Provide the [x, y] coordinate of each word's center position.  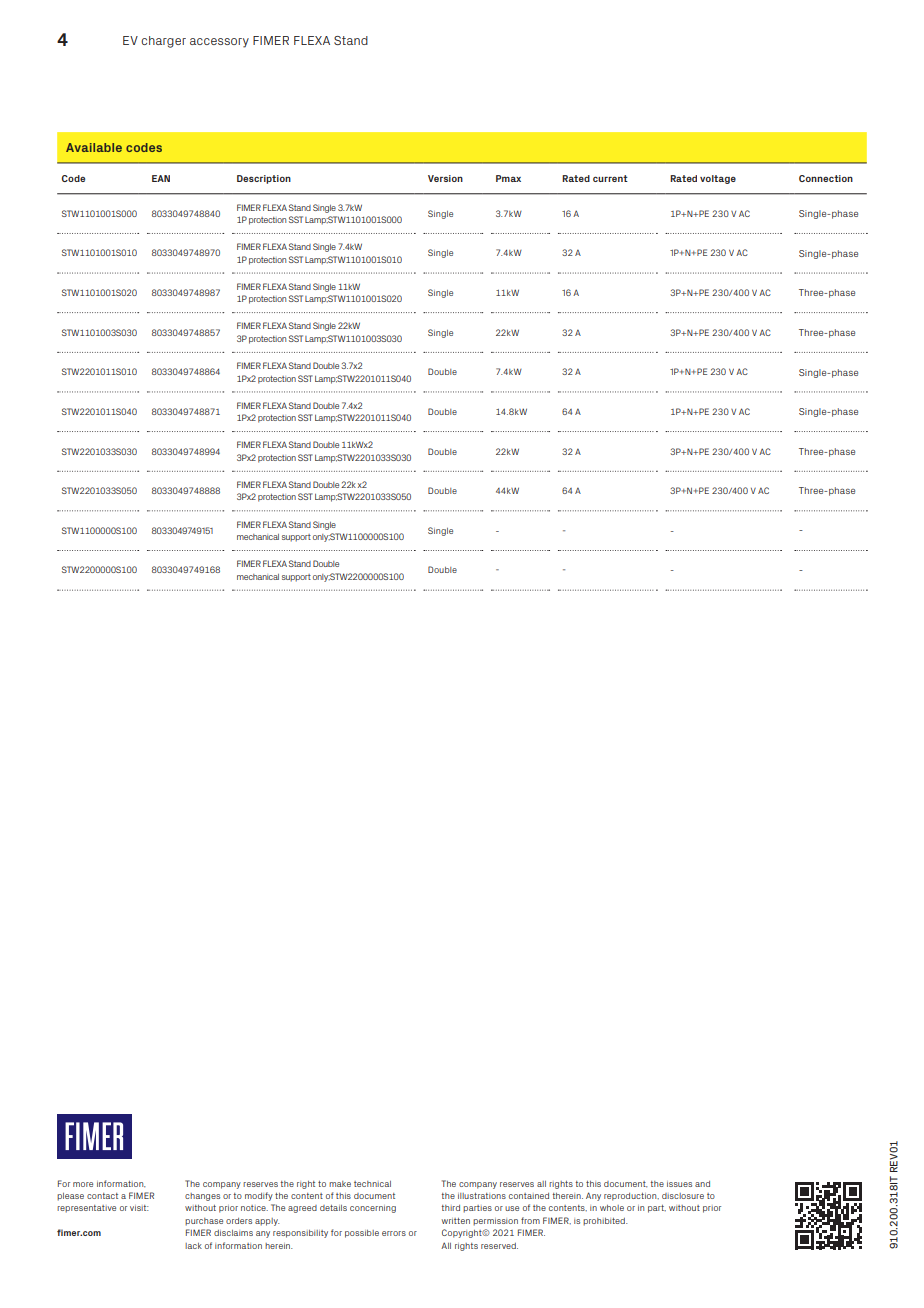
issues [679, 1184]
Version [445, 178]
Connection [826, 178]
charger [163, 42]
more [83, 1184]
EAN [161, 178]
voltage [718, 179]
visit [139, 1208]
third [451, 1208]
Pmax [508, 178]
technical [372, 1184]
